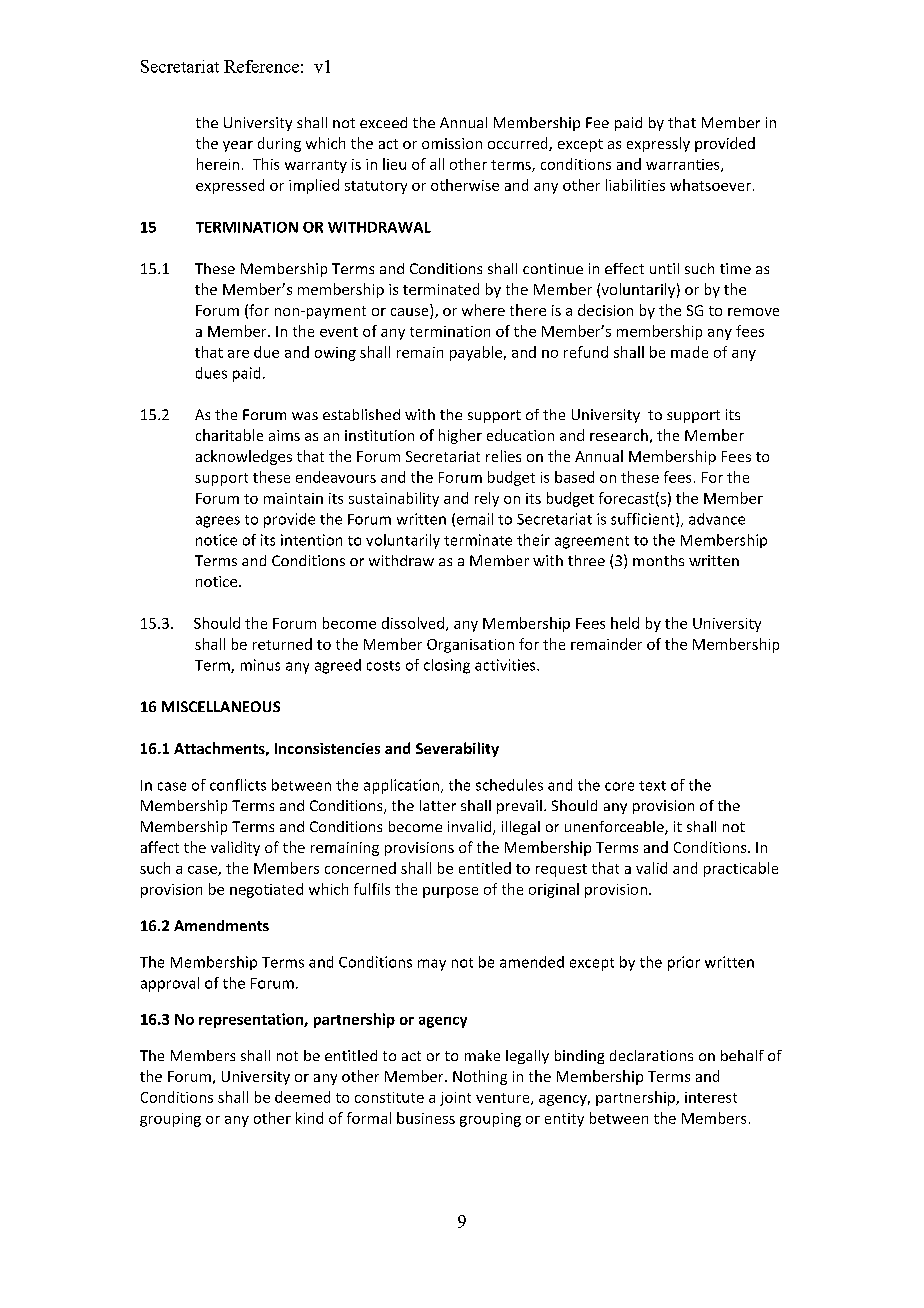 Image resolution: width=924 pixels, height=1308 pixels. I want to click on deemed, so click(302, 1097).
